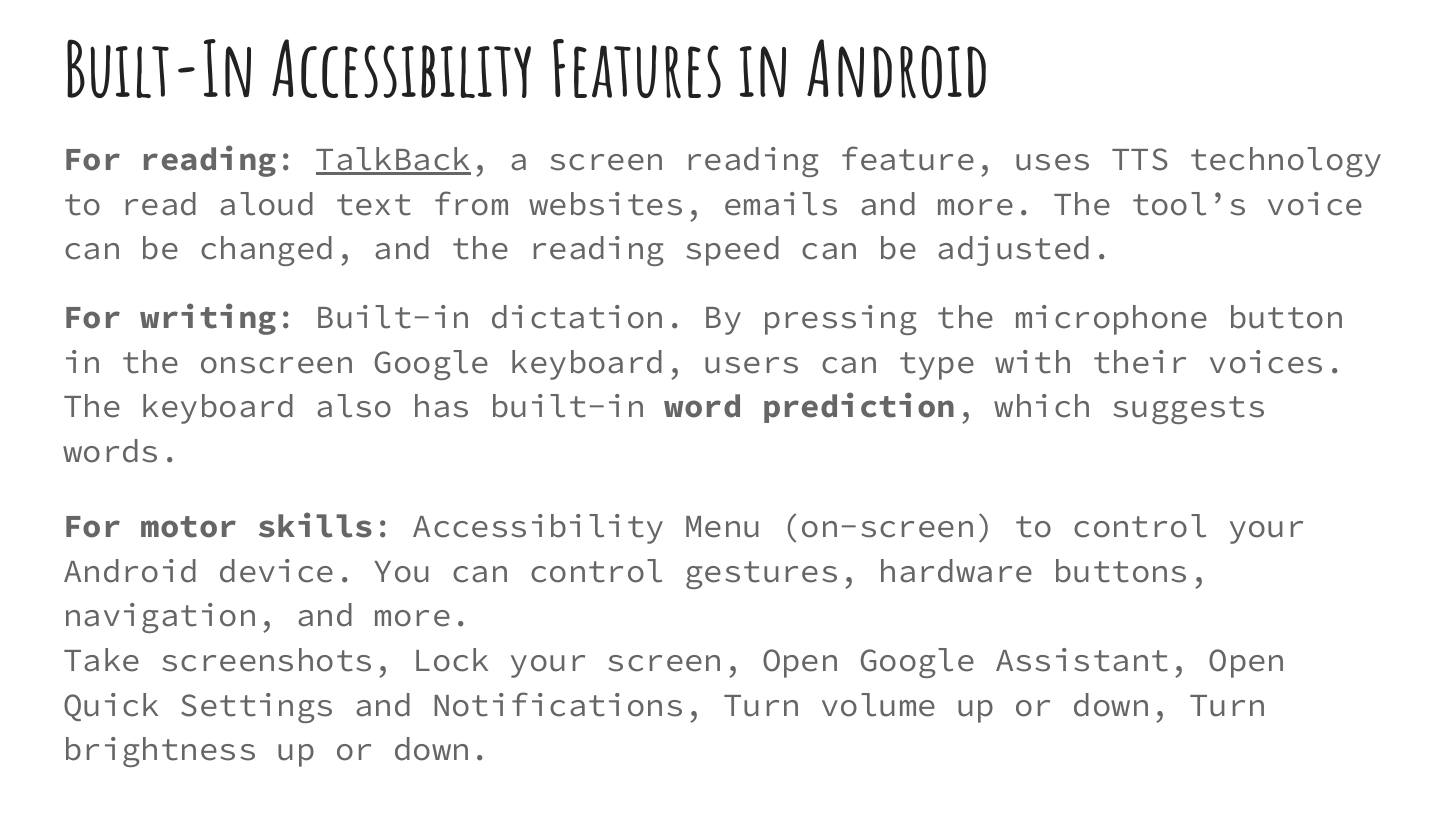 This document has width=1456, height=819. Describe the element at coordinates (276, 571) in the document. I see `device` at that location.
